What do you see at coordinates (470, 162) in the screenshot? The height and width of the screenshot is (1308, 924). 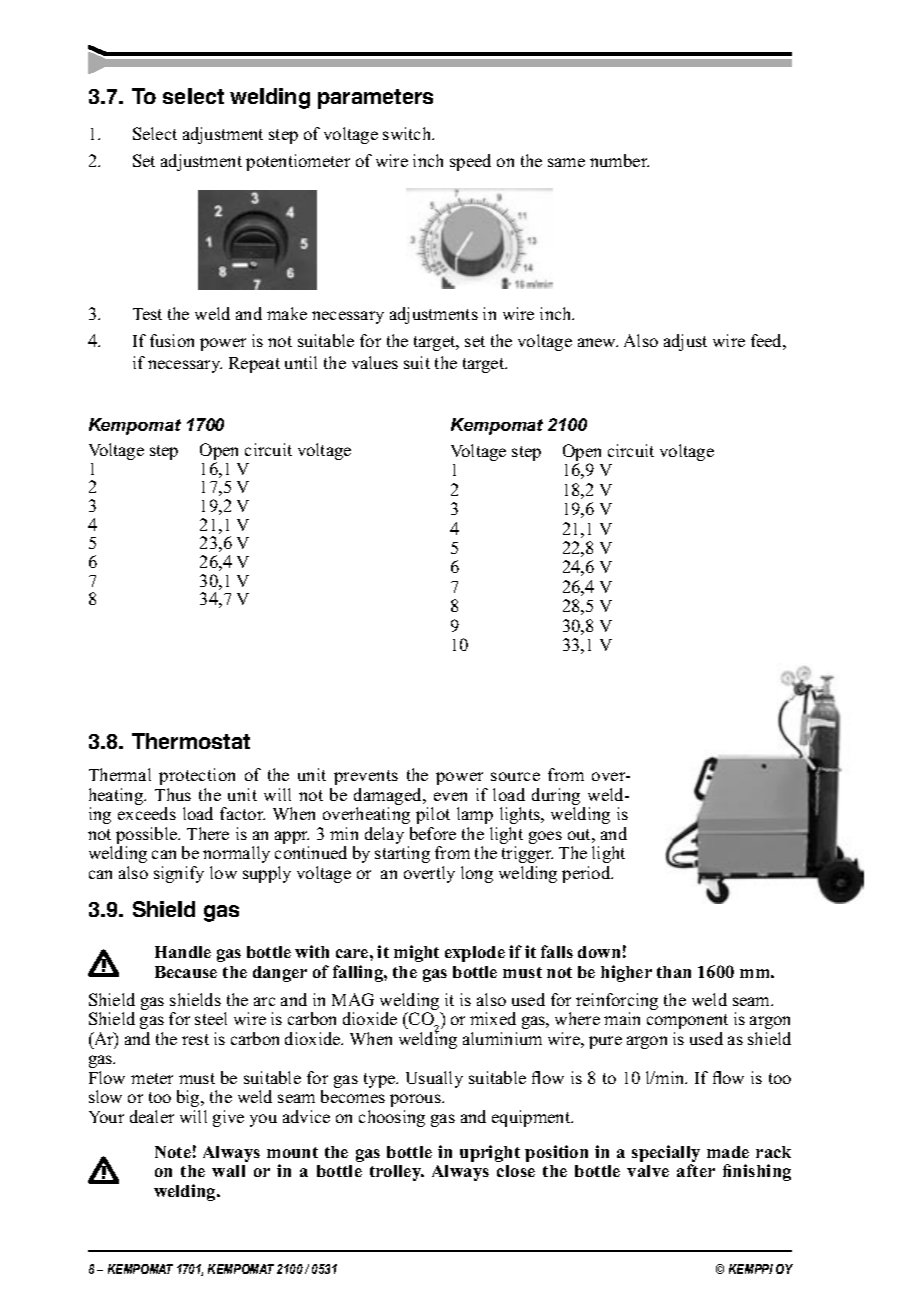 I see `speed` at bounding box center [470, 162].
